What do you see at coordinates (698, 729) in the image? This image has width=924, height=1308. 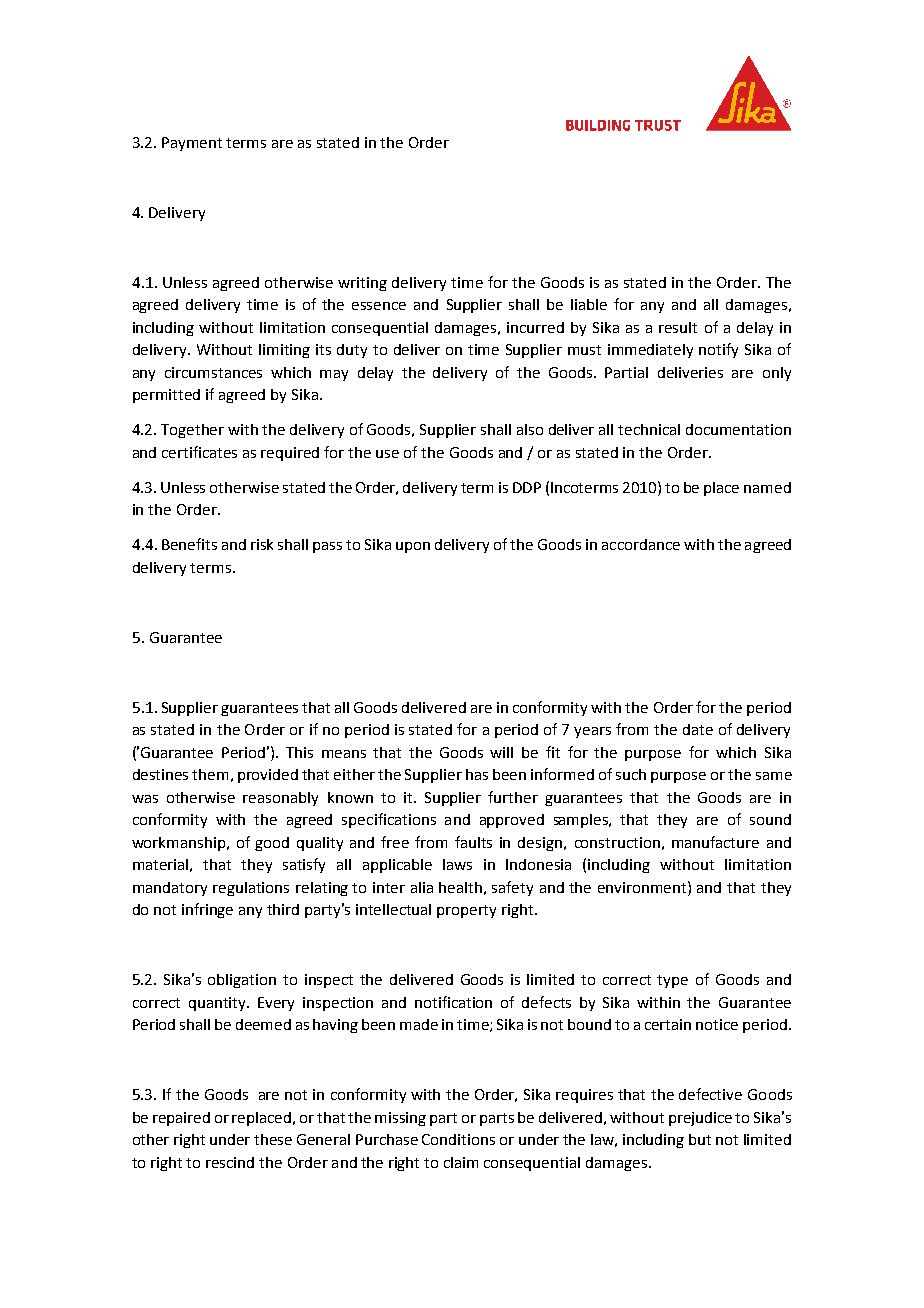 I see `date` at bounding box center [698, 729].
